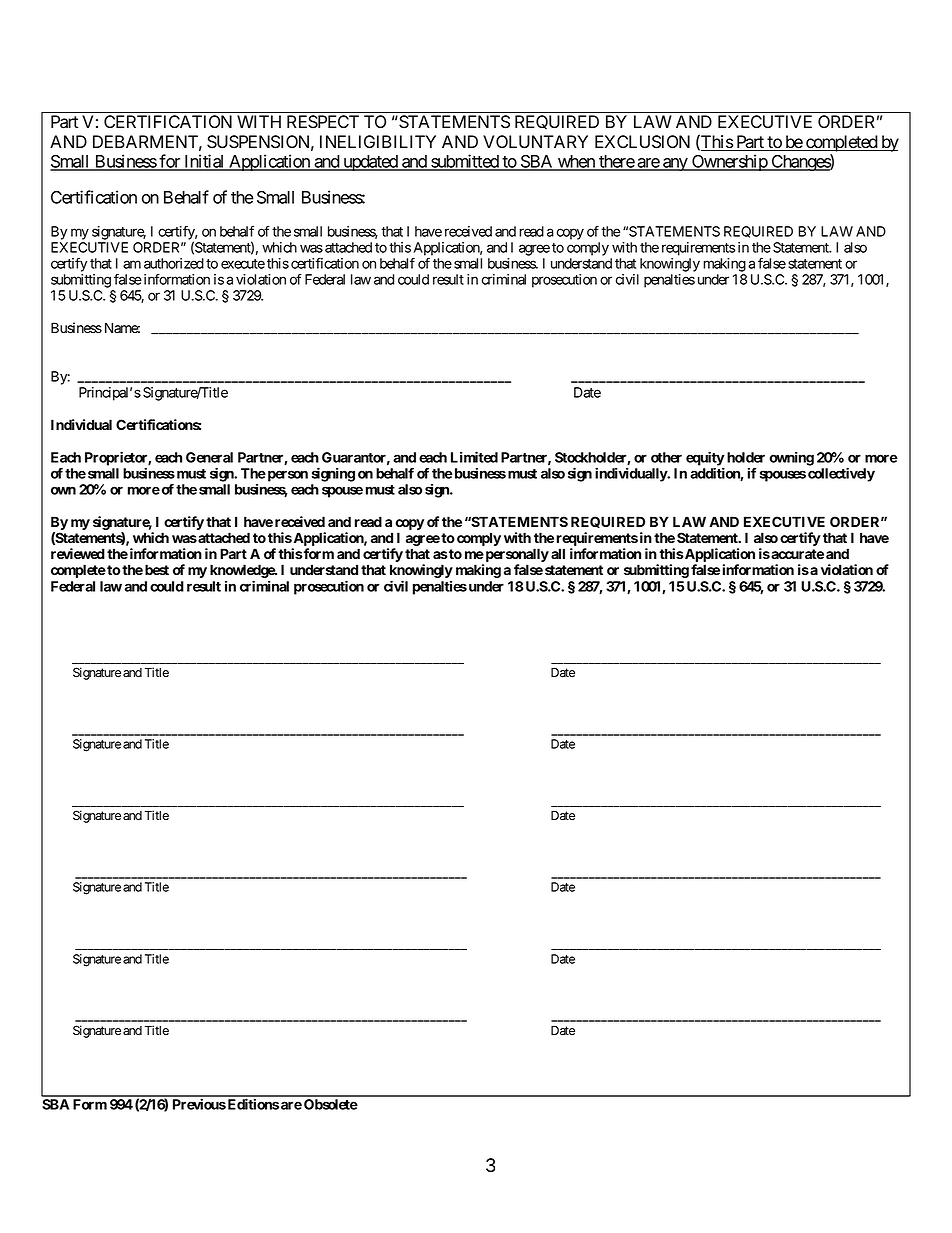  Describe the element at coordinates (729, 162) in the screenshot. I see `Ownership` at that location.
